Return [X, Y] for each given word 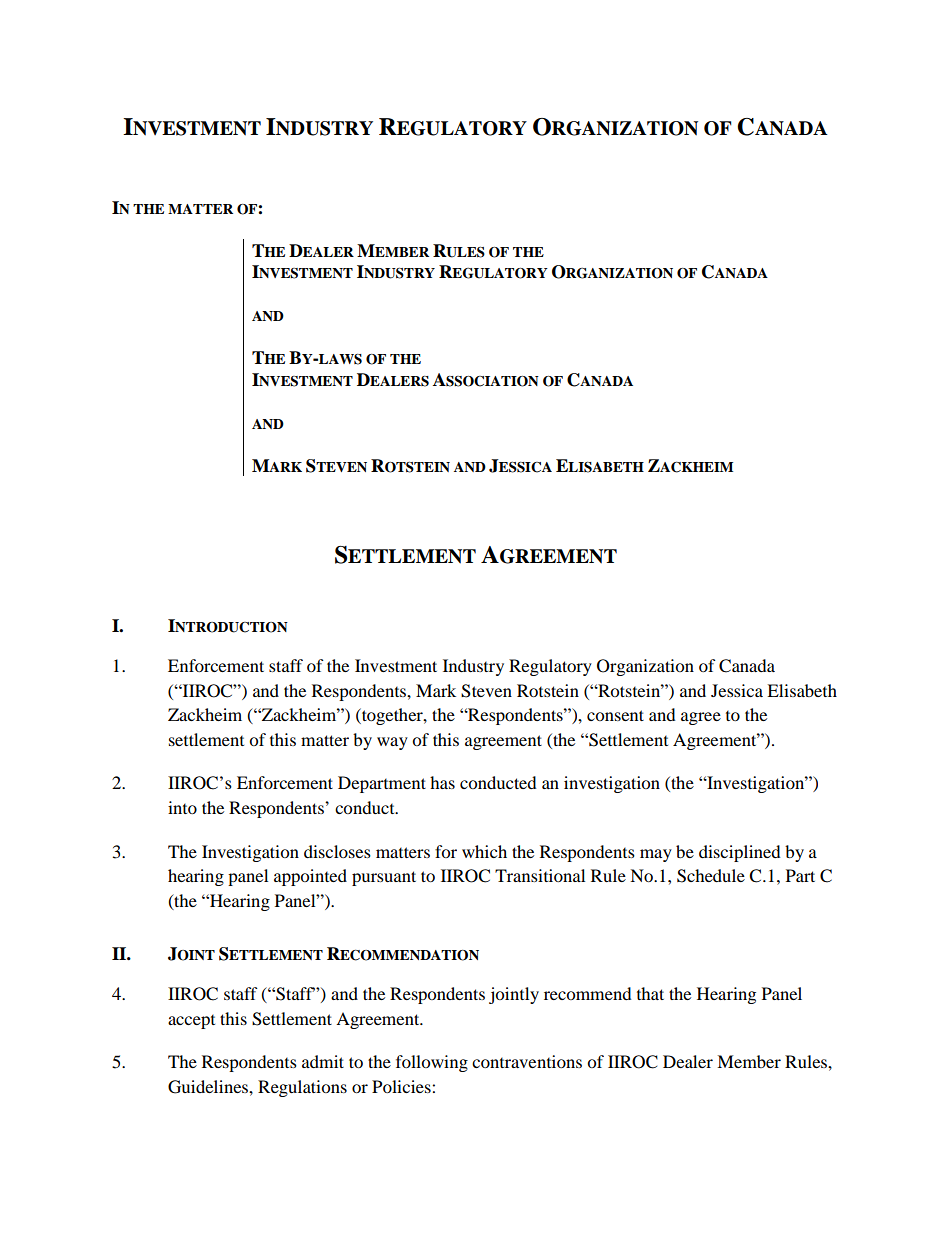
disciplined [740, 853]
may [656, 855]
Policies [402, 1086]
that [650, 993]
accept [191, 1022]
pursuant [384, 878]
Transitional [540, 875]
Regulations [302, 1088]
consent [615, 715]
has [442, 782]
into [182, 807]
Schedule [711, 876]
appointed [310, 877]
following [432, 1063]
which [484, 851]
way [392, 743]
